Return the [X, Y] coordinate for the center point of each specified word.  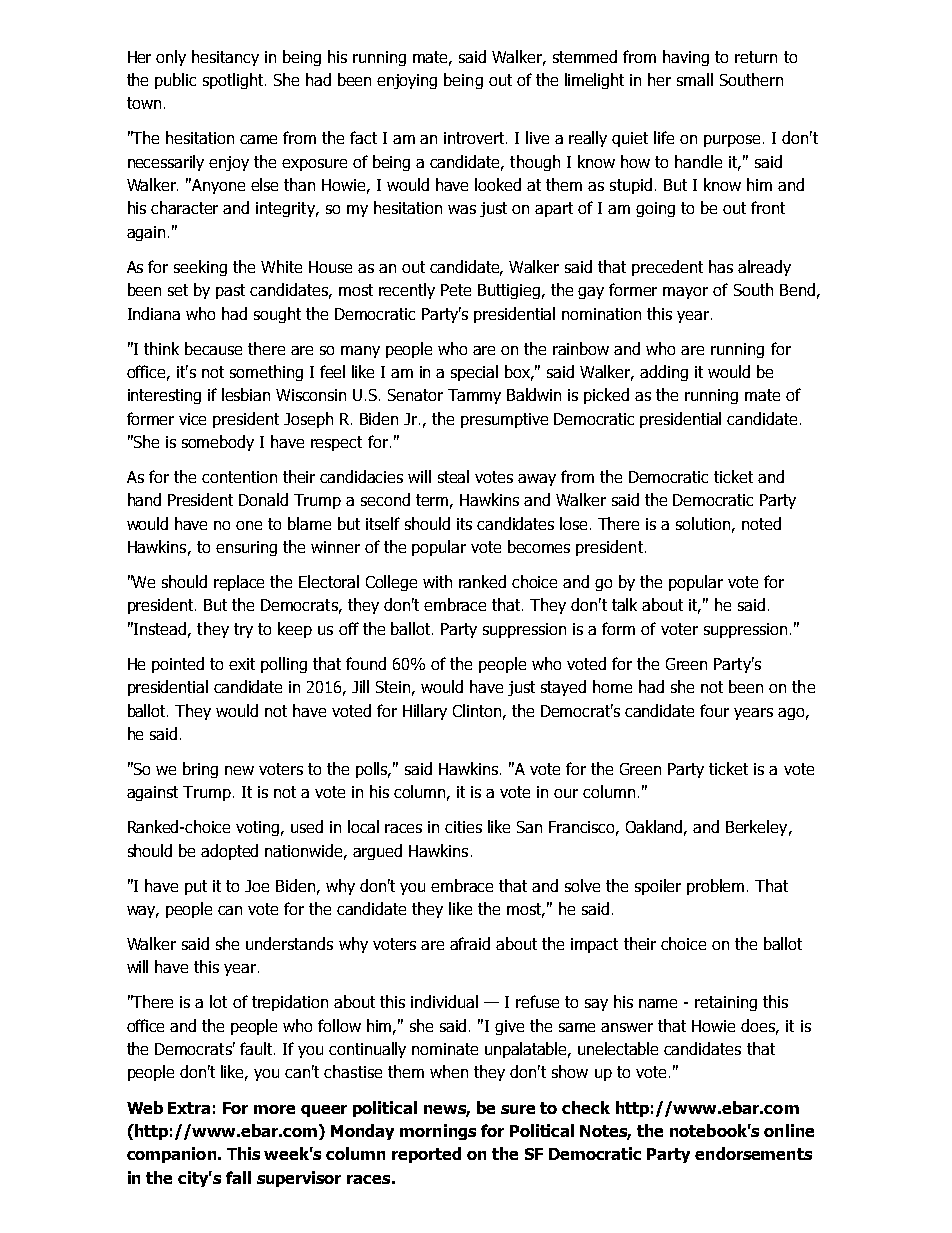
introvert [475, 138]
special [474, 373]
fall [238, 1177]
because [213, 348]
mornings [438, 1132]
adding [664, 373]
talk [624, 604]
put [196, 887]
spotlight [234, 81]
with [437, 581]
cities [463, 827]
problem [715, 887]
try [243, 630]
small [695, 79]
